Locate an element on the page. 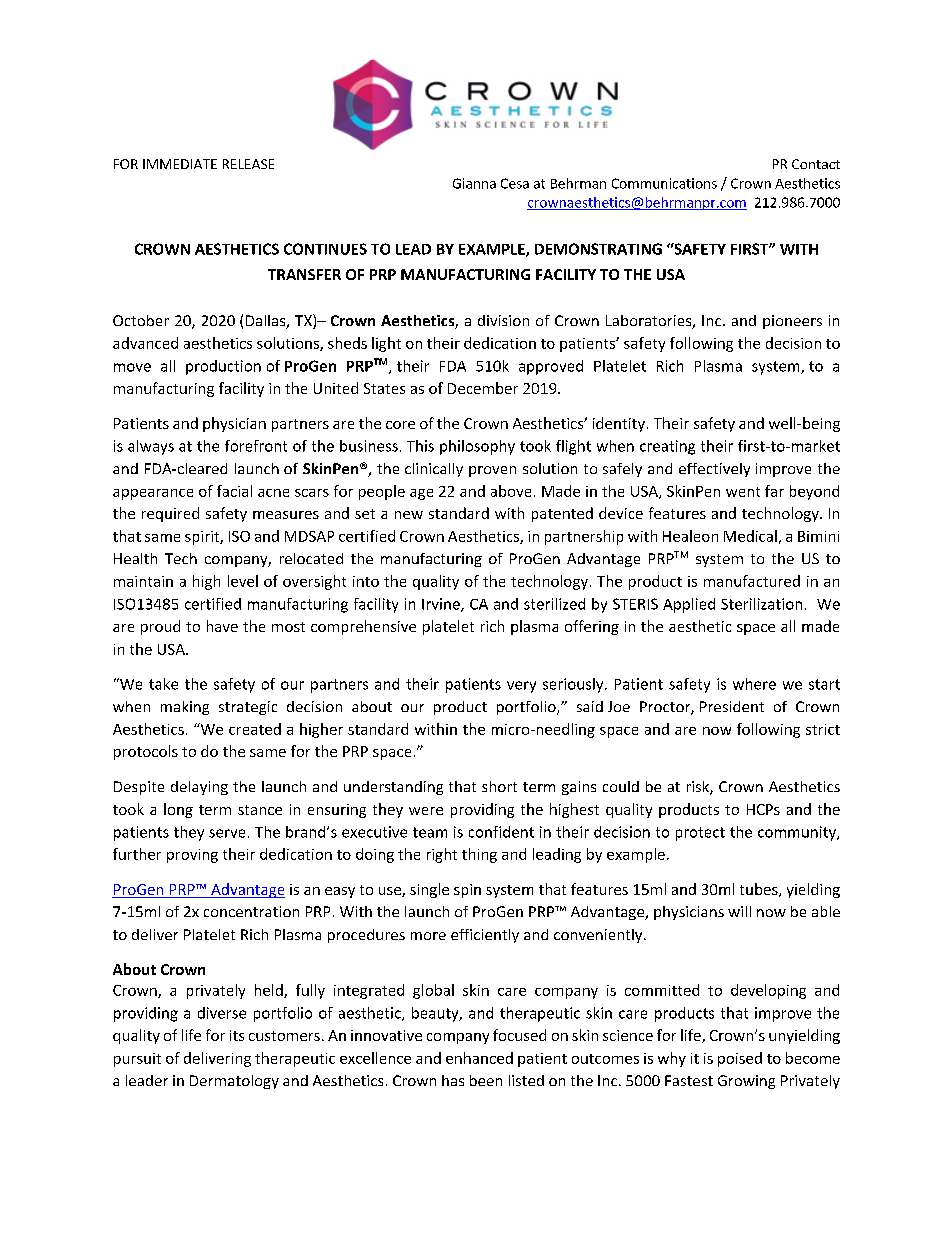  went is located at coordinates (743, 492).
